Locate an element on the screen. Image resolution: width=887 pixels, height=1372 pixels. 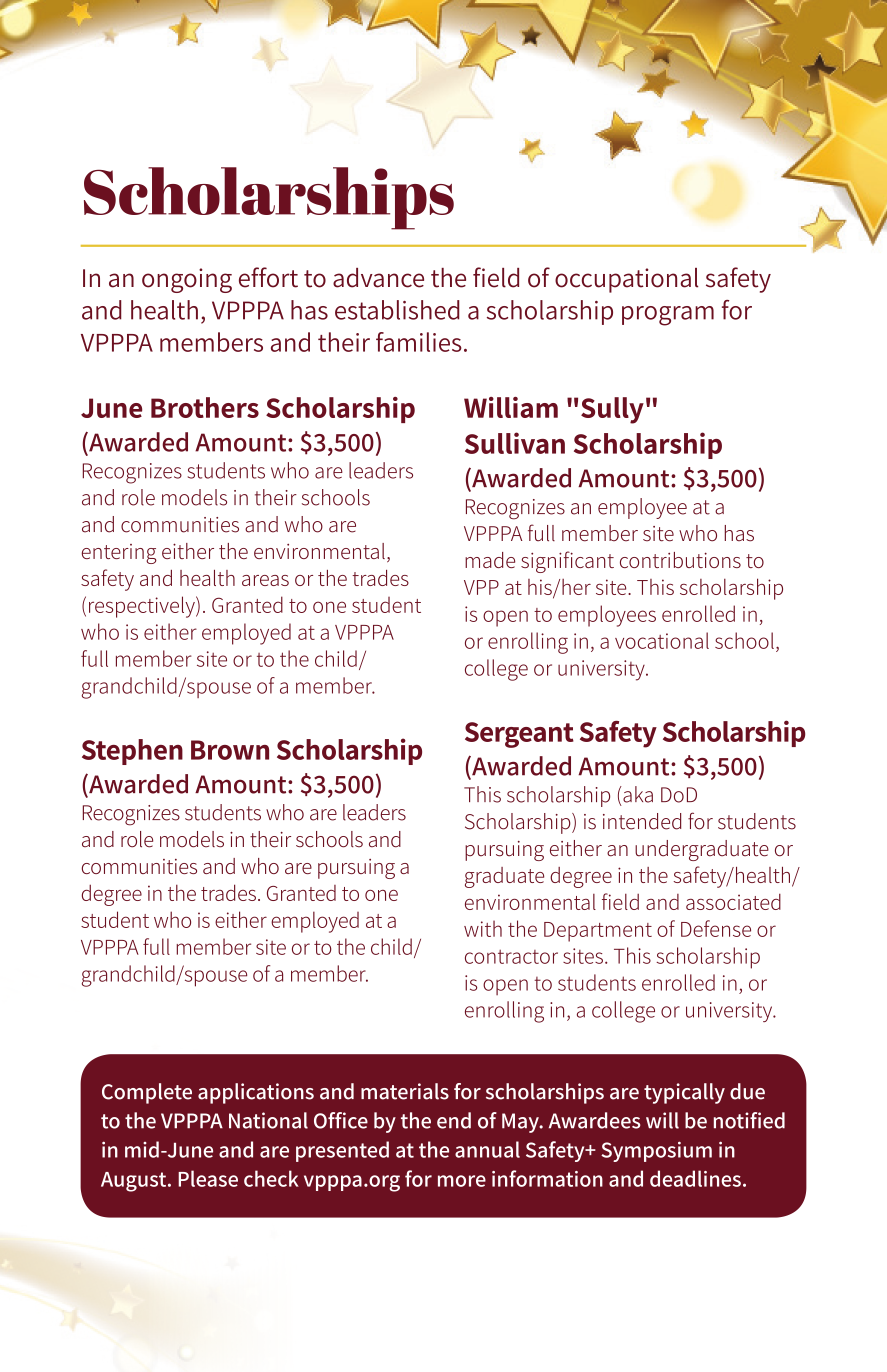
program is located at coordinates (668, 316).
